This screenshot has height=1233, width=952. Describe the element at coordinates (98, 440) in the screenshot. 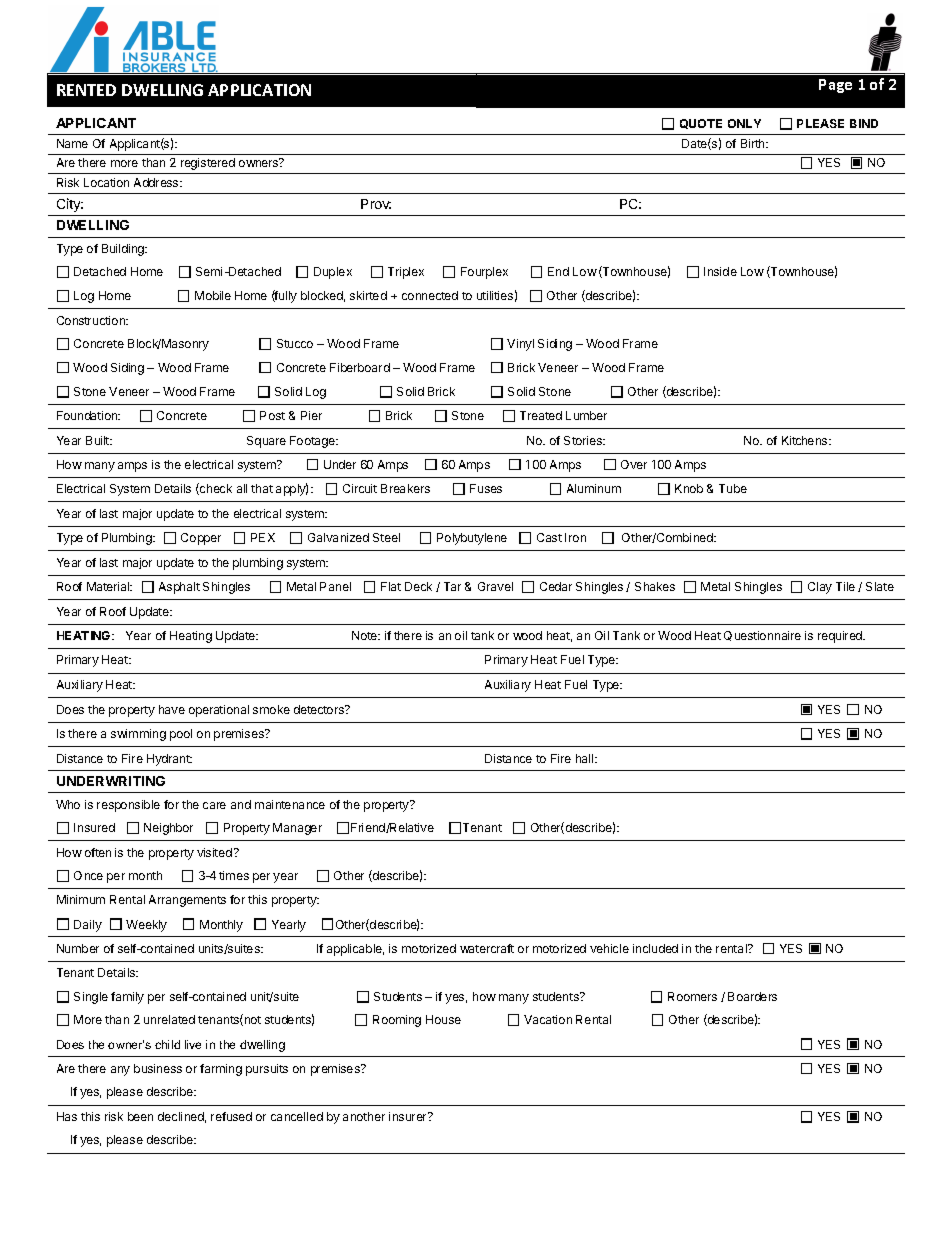

I see `Built` at that location.
